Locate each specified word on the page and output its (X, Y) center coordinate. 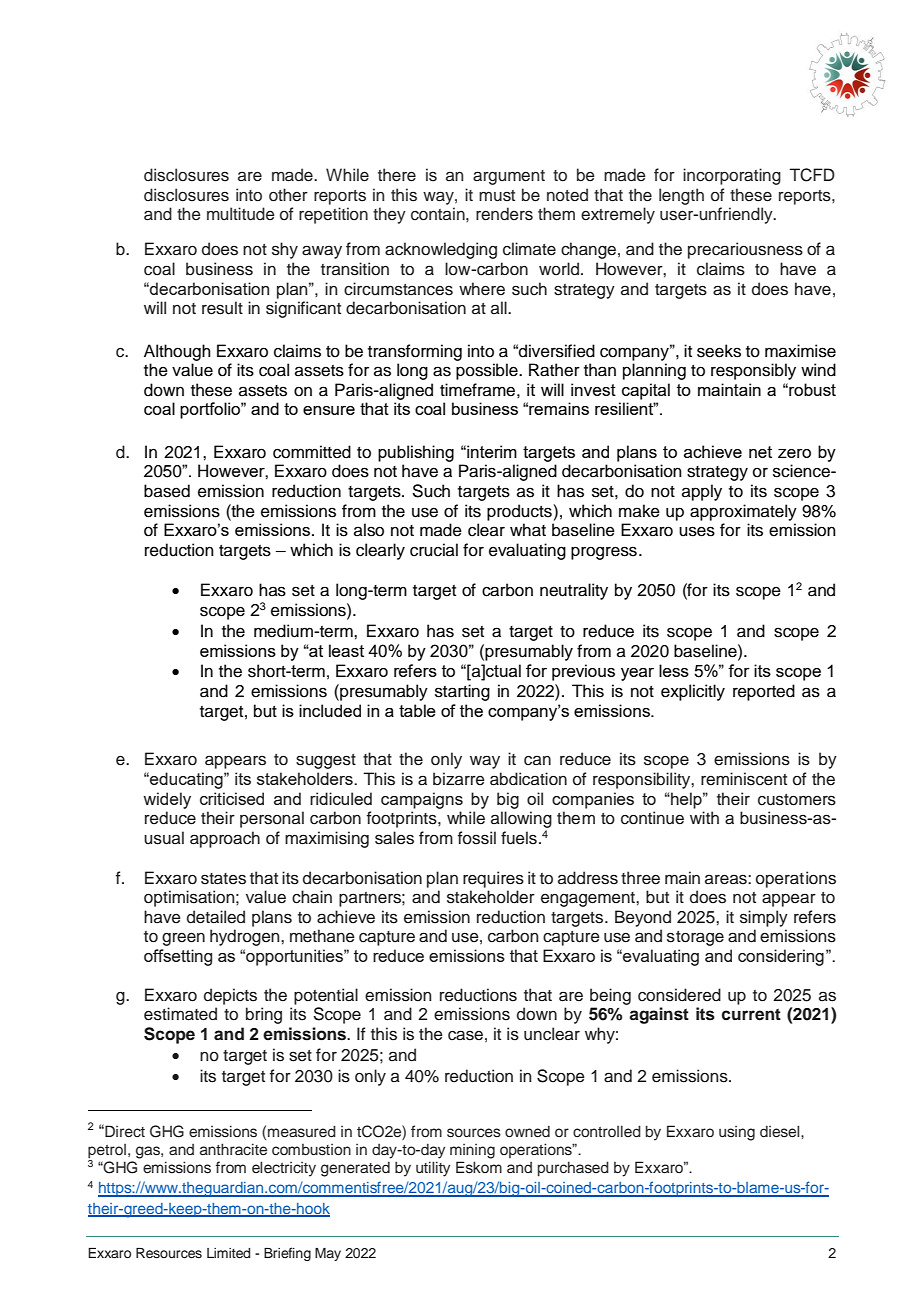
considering (781, 957)
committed (312, 452)
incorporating (732, 176)
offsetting (178, 957)
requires (493, 879)
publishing (416, 453)
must (497, 196)
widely (167, 800)
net (760, 452)
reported (764, 692)
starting (462, 692)
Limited (228, 1253)
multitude (241, 214)
